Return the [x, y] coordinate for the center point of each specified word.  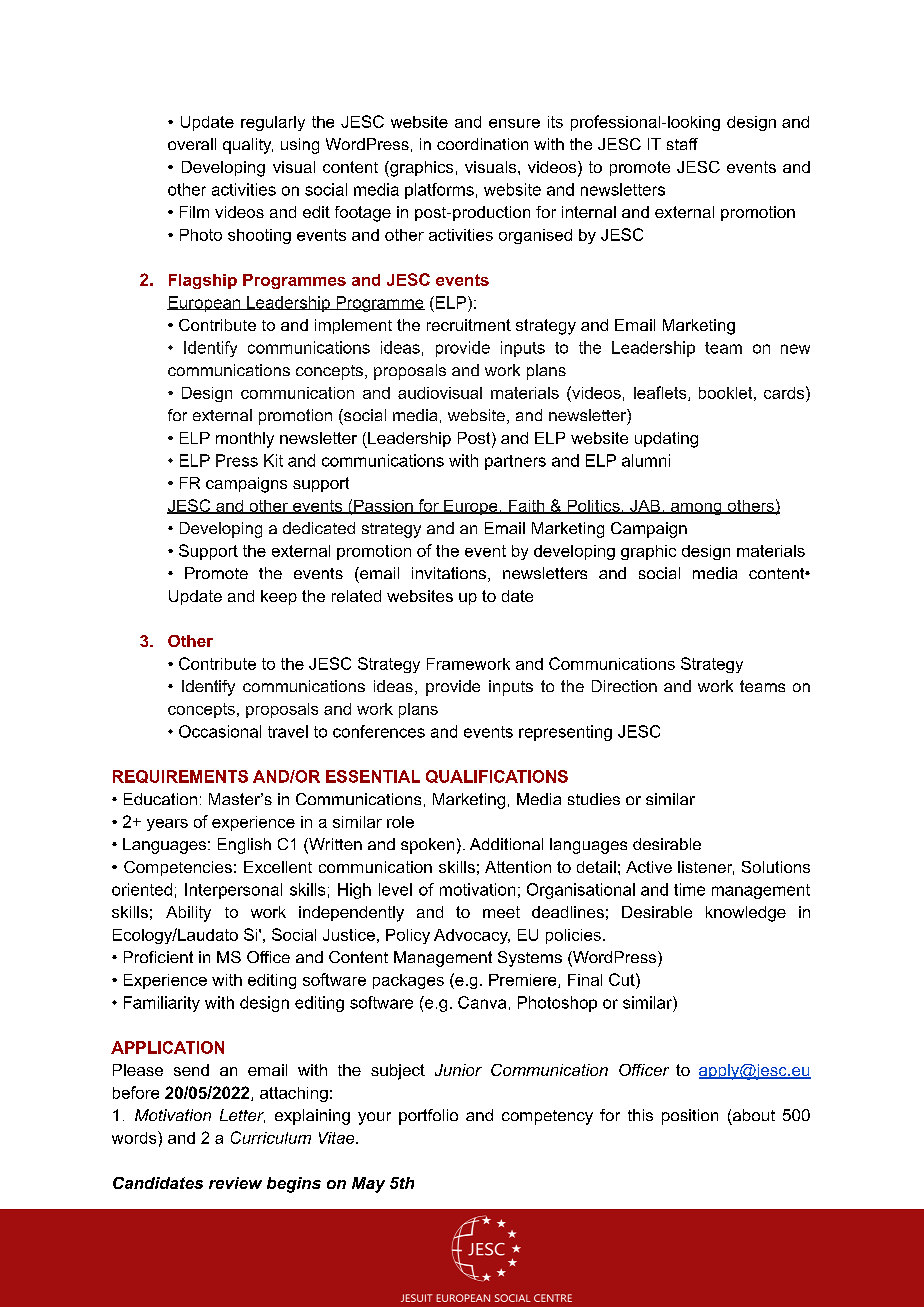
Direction [624, 686]
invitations [449, 573]
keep [279, 597]
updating [666, 440]
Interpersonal [233, 891]
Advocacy [472, 936]
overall [192, 144]
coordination [482, 144]
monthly [245, 440]
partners [515, 462]
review [235, 1183]
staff [682, 144]
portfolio [428, 1117]
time [689, 889]
